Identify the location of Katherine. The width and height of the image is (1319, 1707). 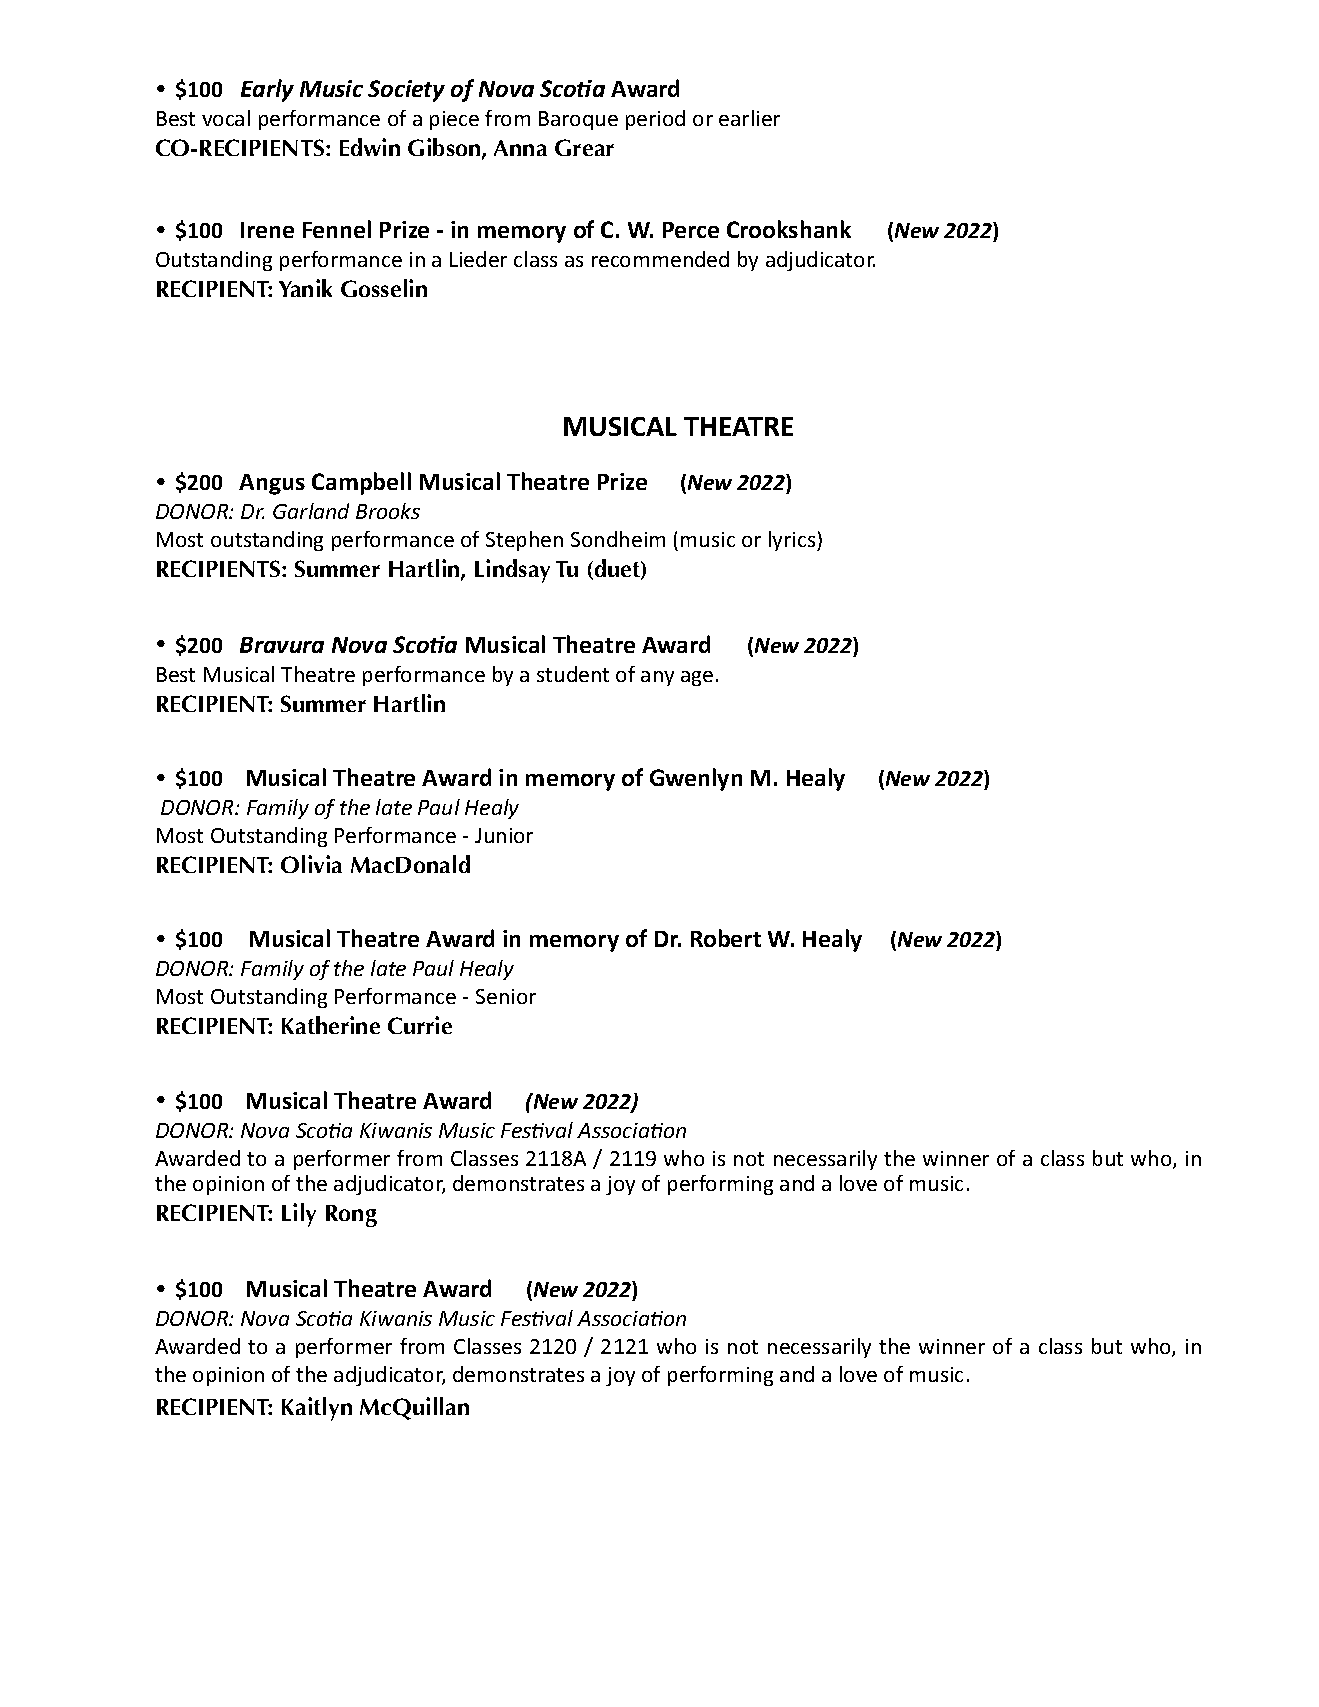
(331, 1025).
